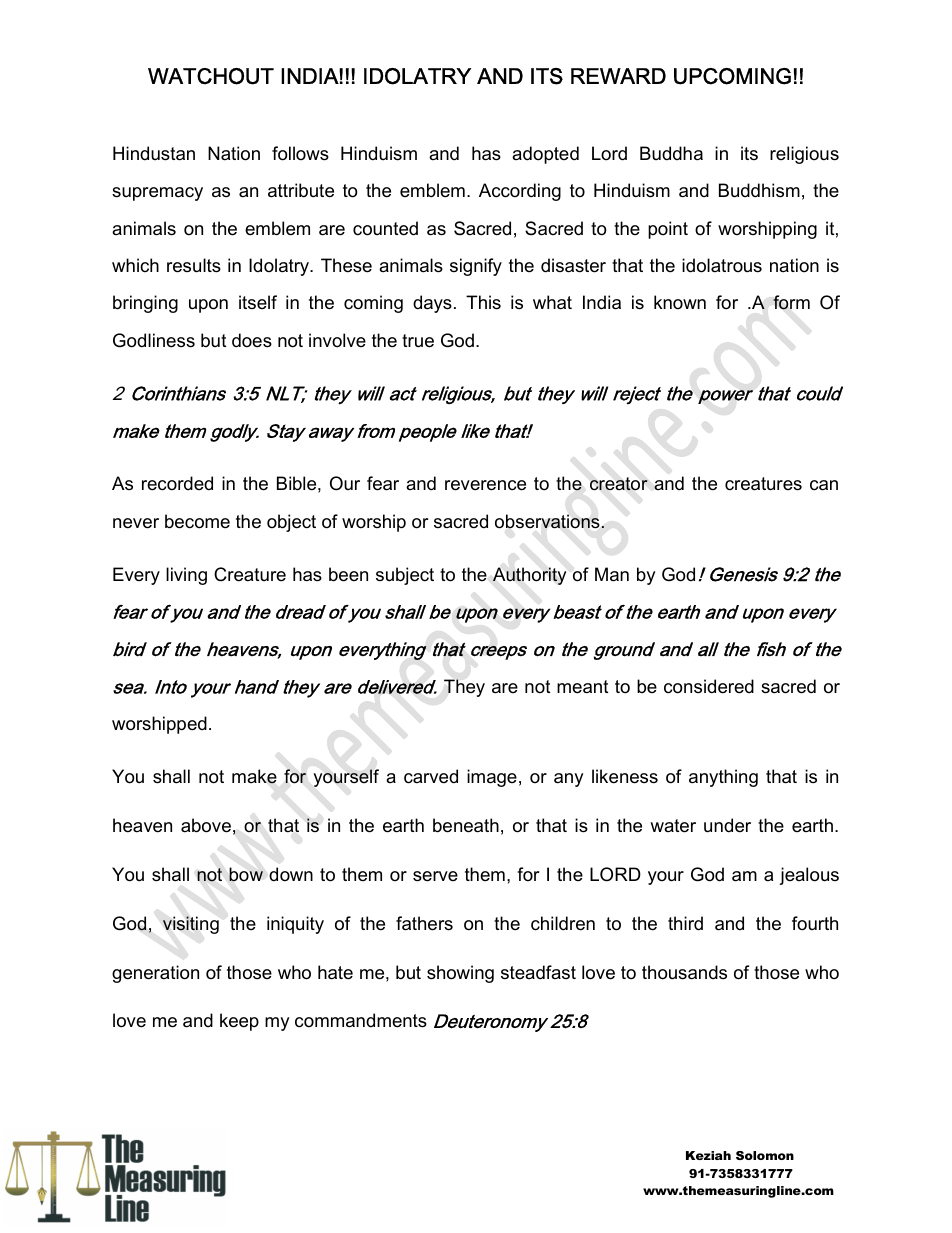 Image resolution: width=952 pixels, height=1233 pixels. What do you see at coordinates (239, 1022) in the image?
I see `keep` at bounding box center [239, 1022].
